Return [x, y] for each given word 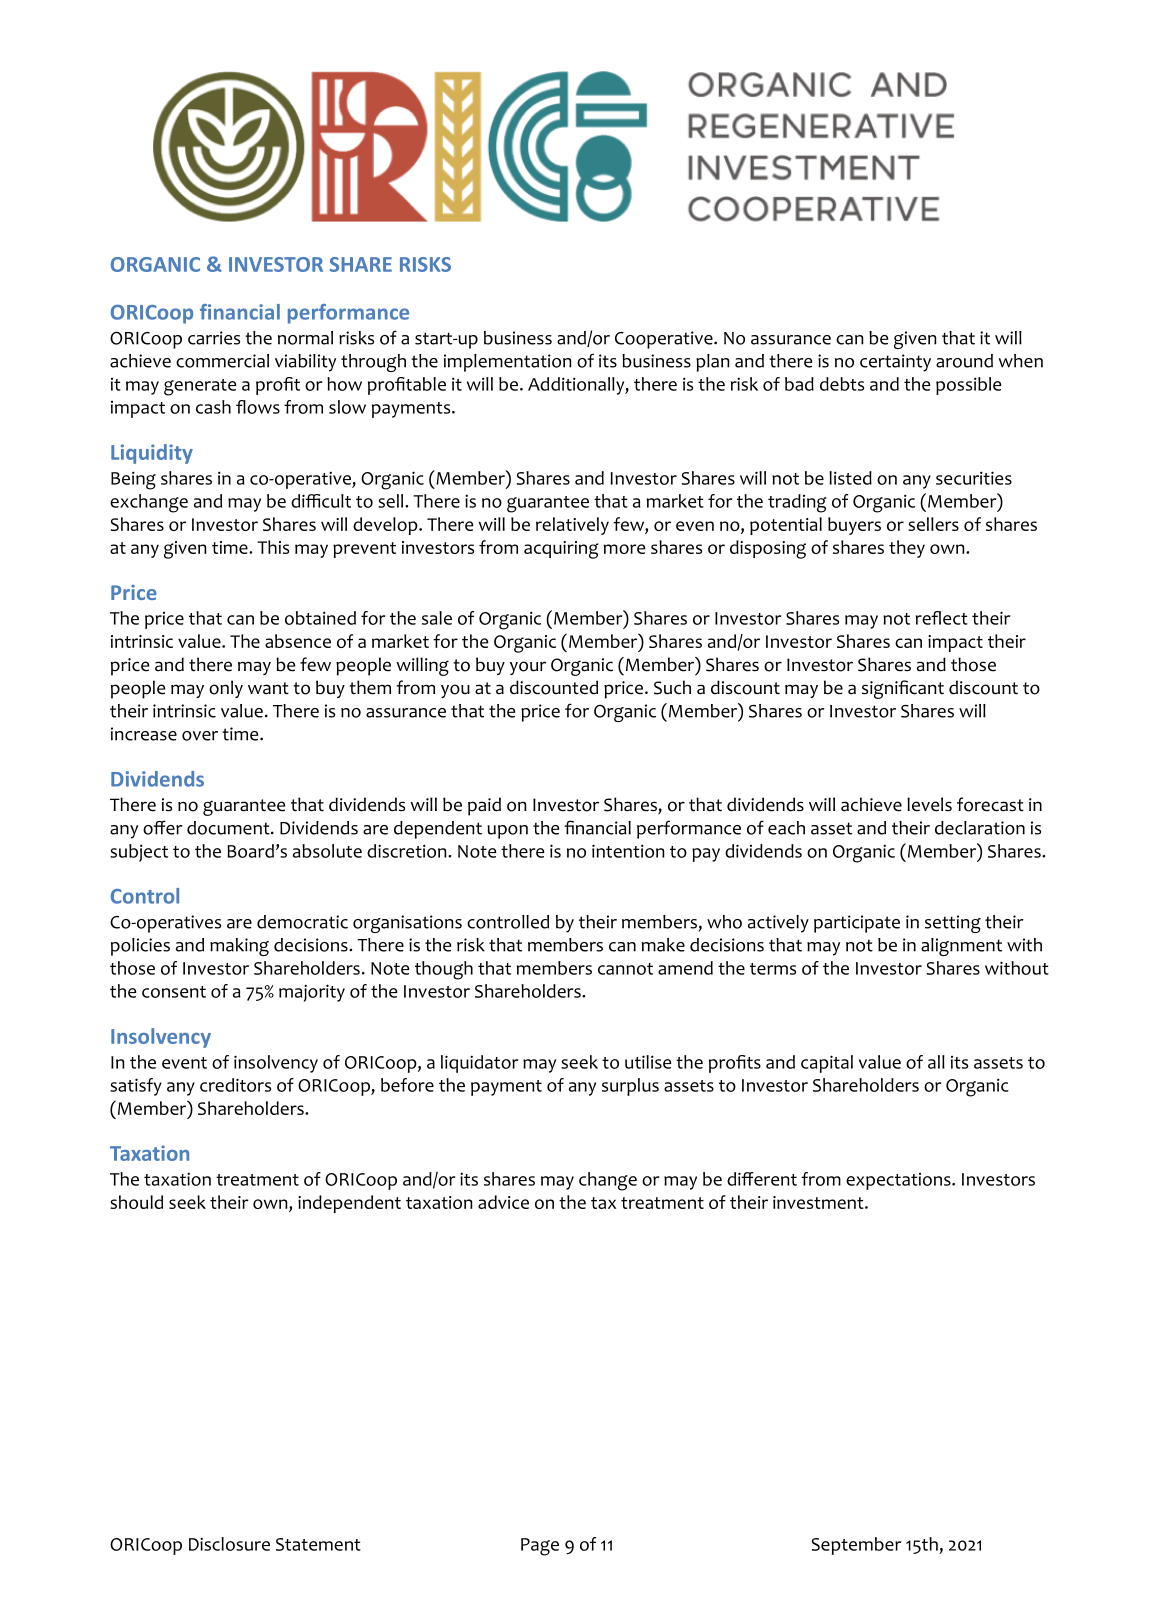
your [528, 668]
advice [503, 1202]
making [239, 947]
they [907, 549]
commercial [222, 361]
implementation [508, 363]
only [226, 689]
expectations [899, 1181]
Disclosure [229, 1544]
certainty [895, 363]
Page [540, 1547]
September [856, 1546]
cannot [625, 969]
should [136, 1202]
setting [953, 924]
